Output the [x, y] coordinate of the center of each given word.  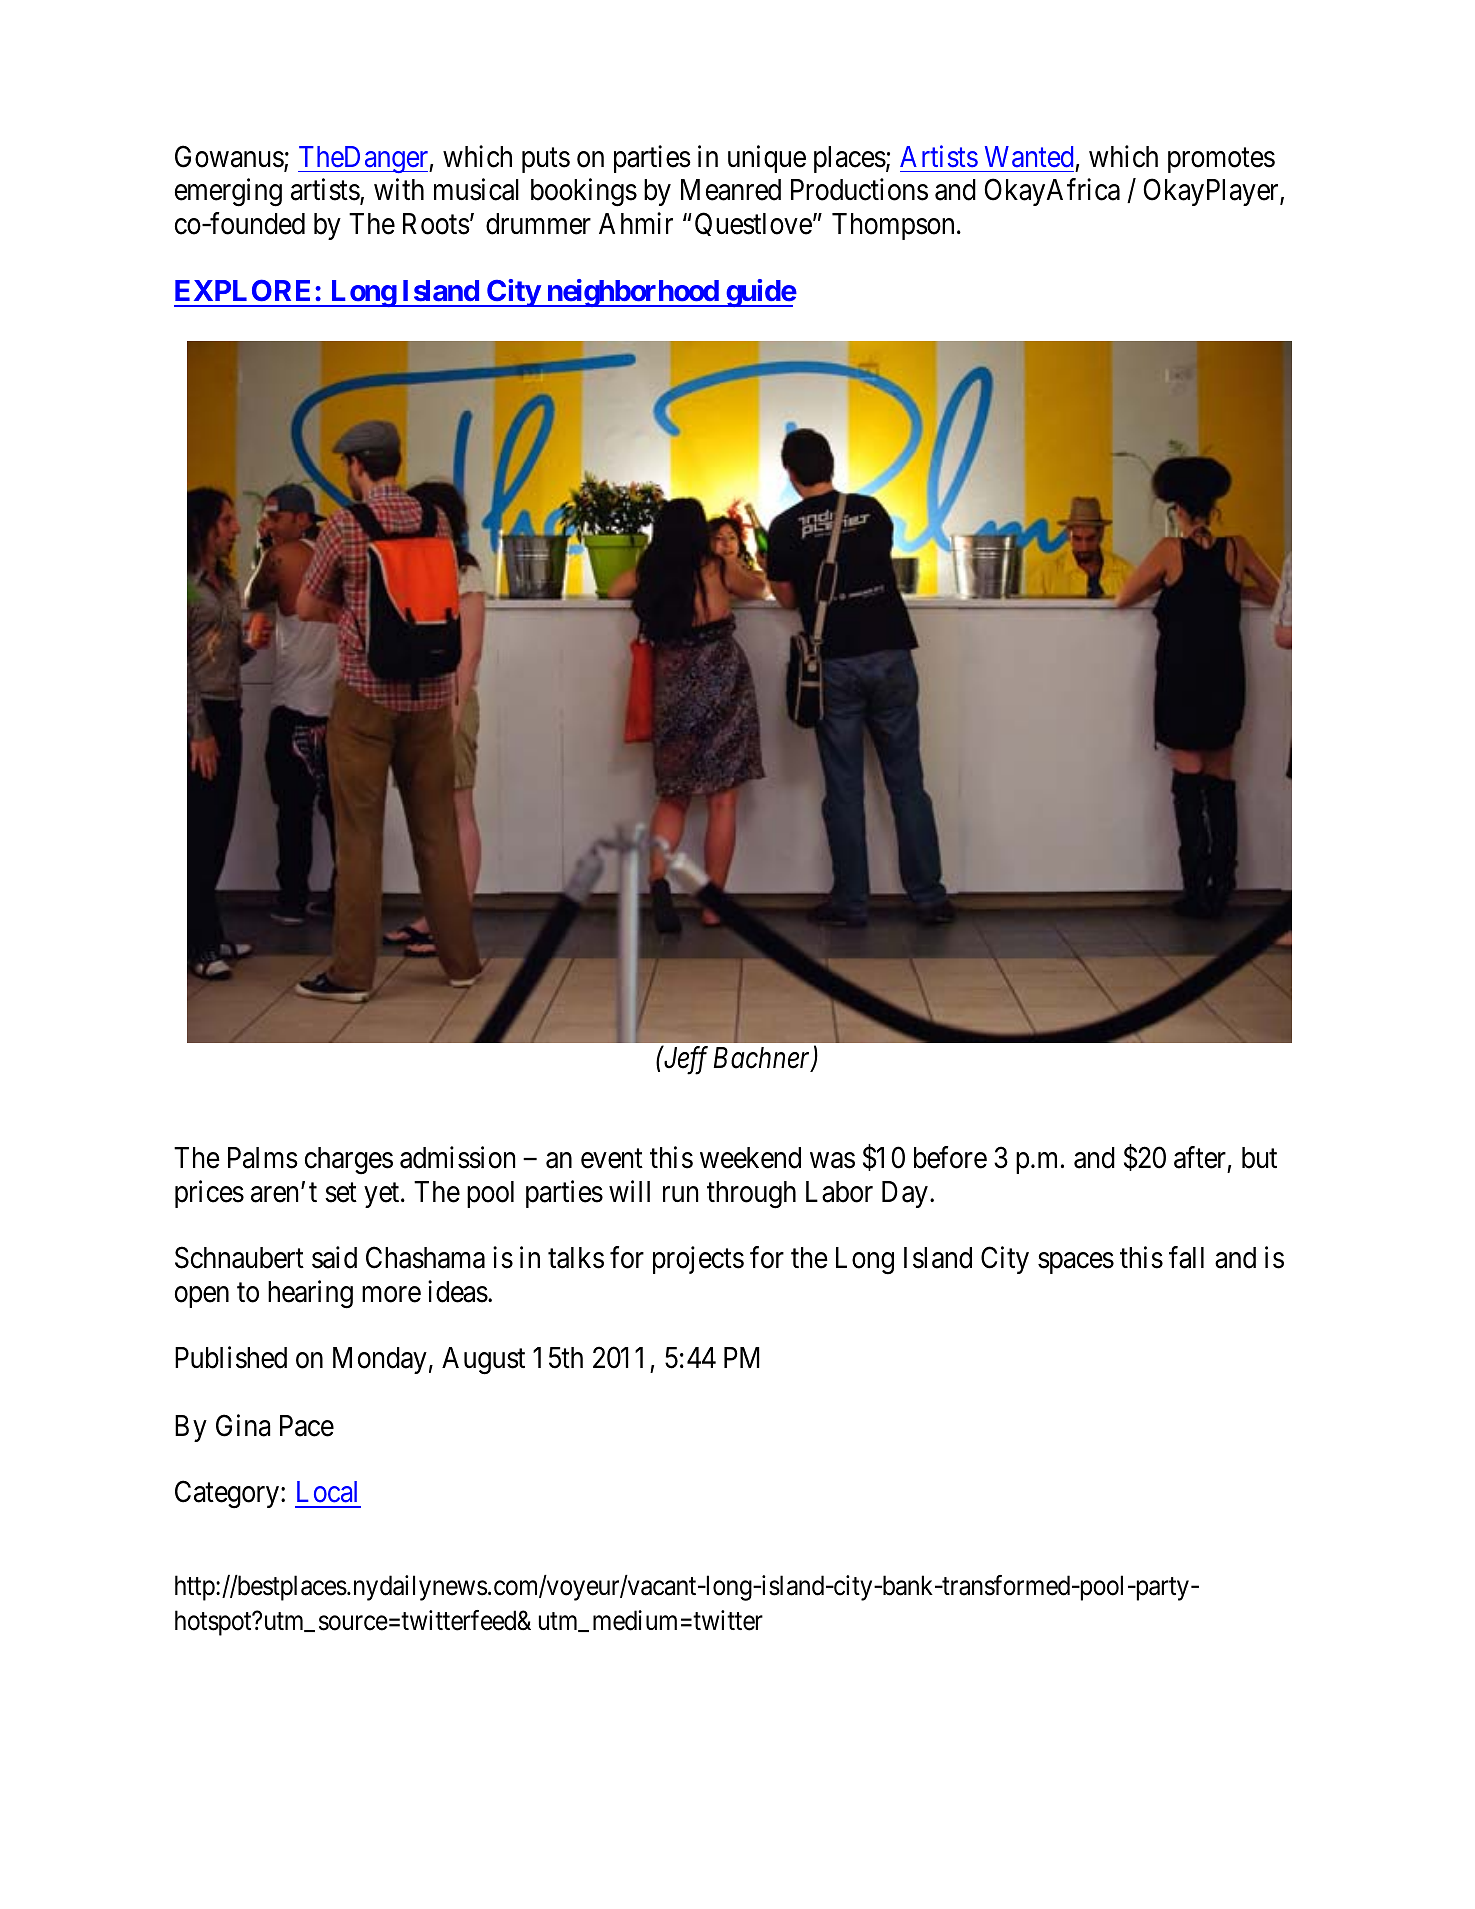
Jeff [684, 1061]
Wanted [1029, 157]
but [1259, 1158]
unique [767, 159]
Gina [243, 1425]
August [483, 1361]
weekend [750, 1158]
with [399, 189]
